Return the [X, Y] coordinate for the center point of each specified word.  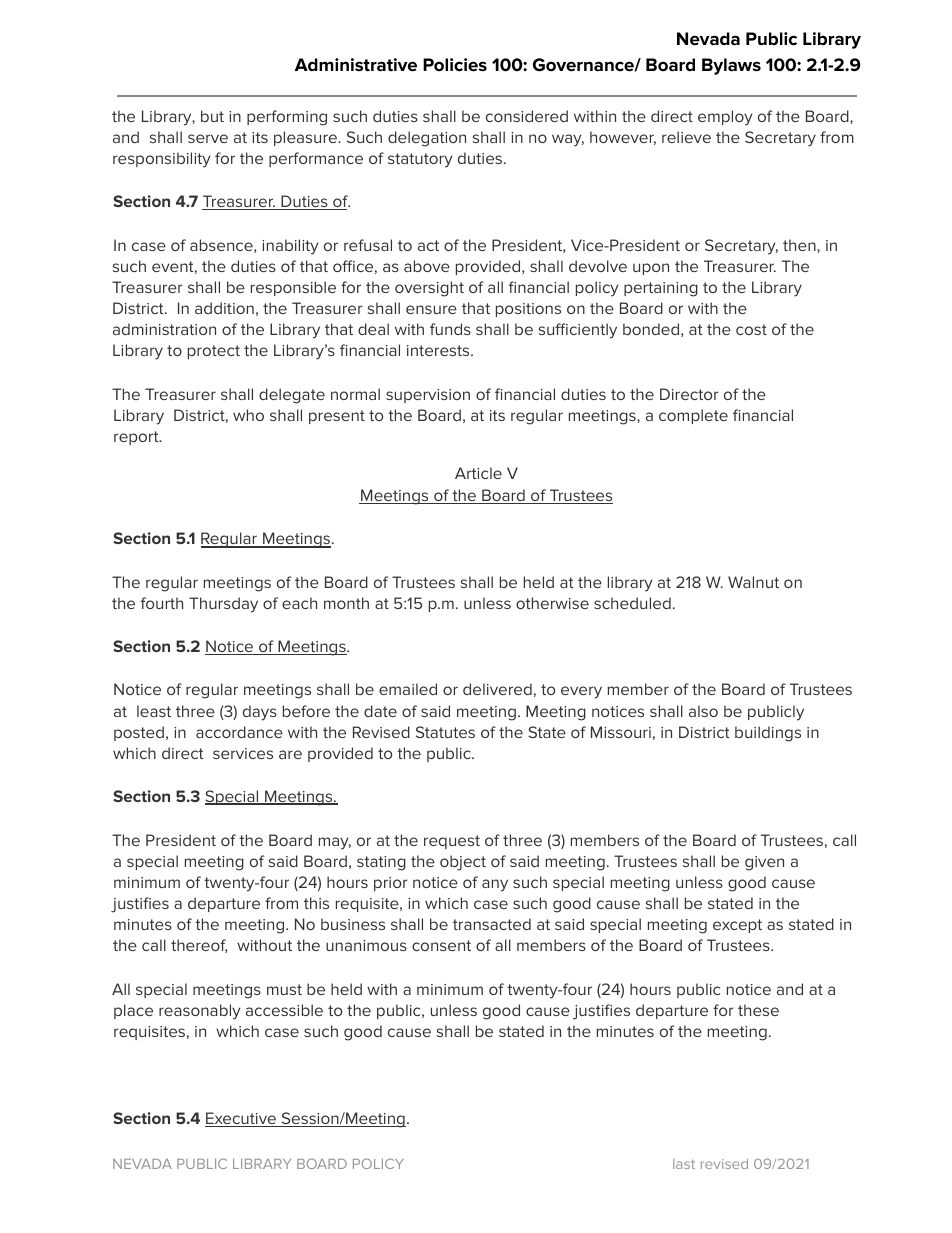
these [758, 1010]
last [684, 1164]
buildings [768, 734]
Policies [455, 65]
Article [478, 473]
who [248, 415]
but [212, 116]
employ [725, 118]
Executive [241, 1119]
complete [693, 416]
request [452, 842]
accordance [239, 732]
